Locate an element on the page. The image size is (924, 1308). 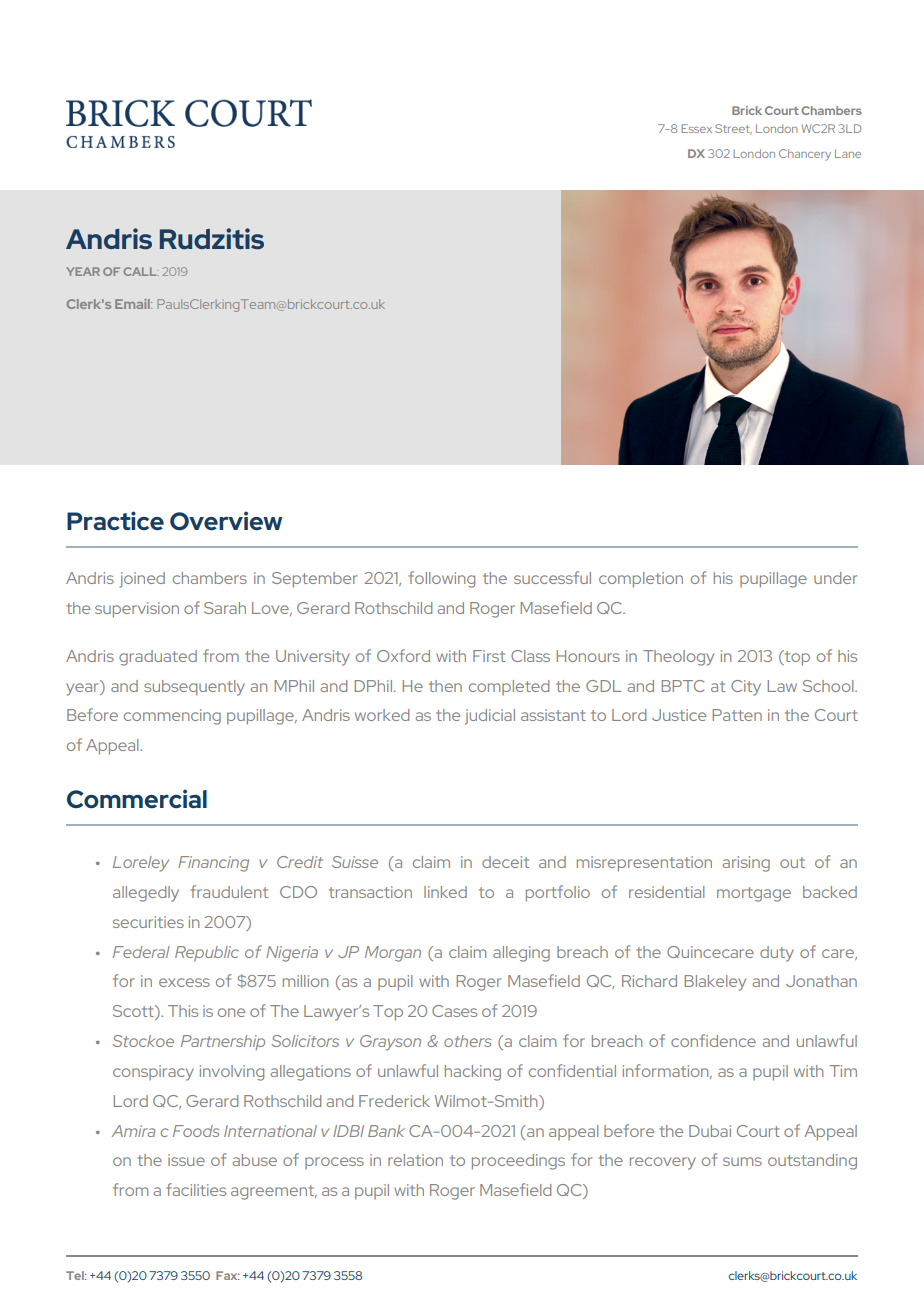
Practice is located at coordinates (115, 521).
